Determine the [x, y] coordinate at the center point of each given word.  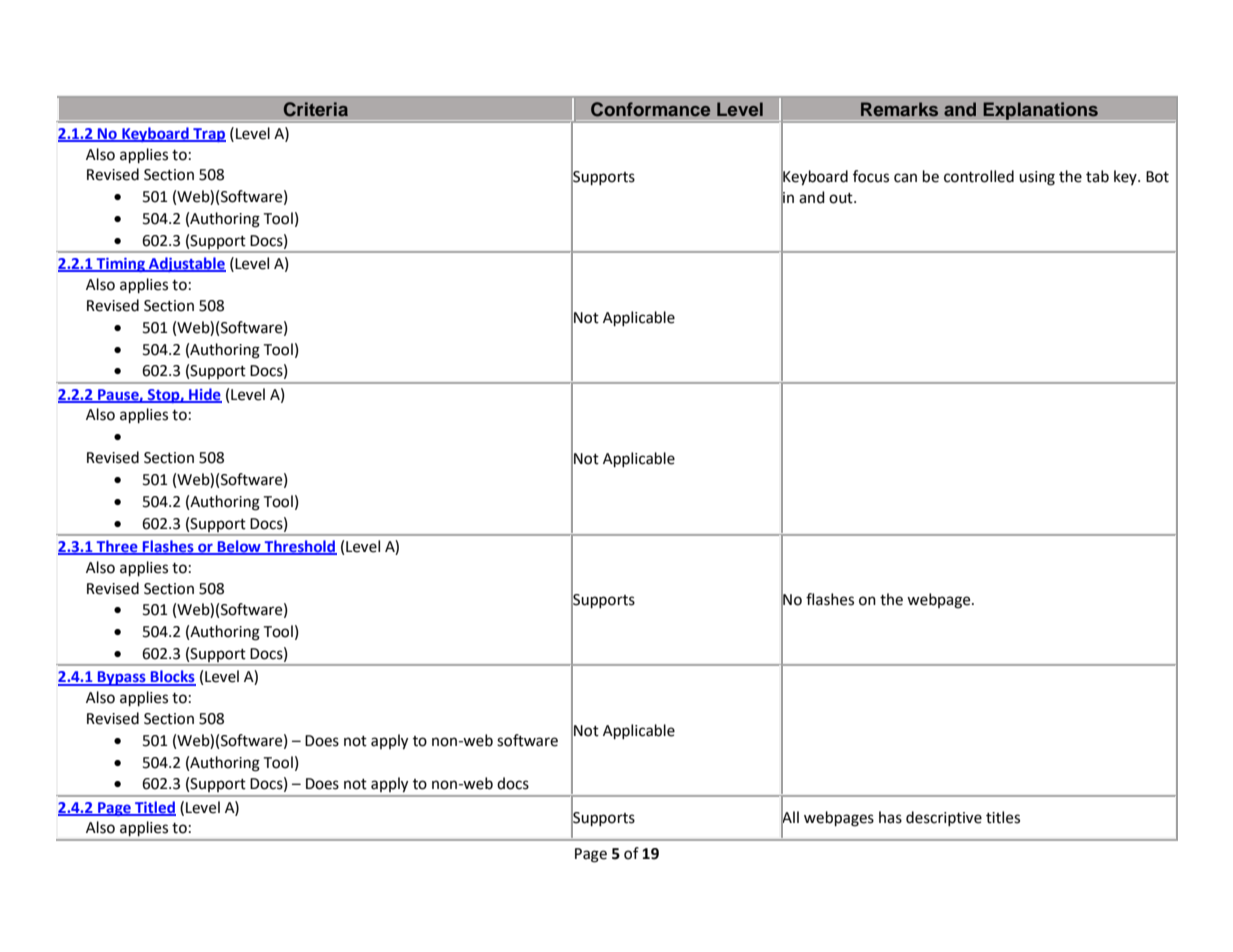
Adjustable [186, 264]
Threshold [300, 547]
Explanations [1040, 111]
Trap [208, 135]
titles [1003, 817]
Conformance [650, 109]
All [790, 817]
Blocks [172, 677]
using [1037, 178]
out [842, 198]
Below [239, 547]
